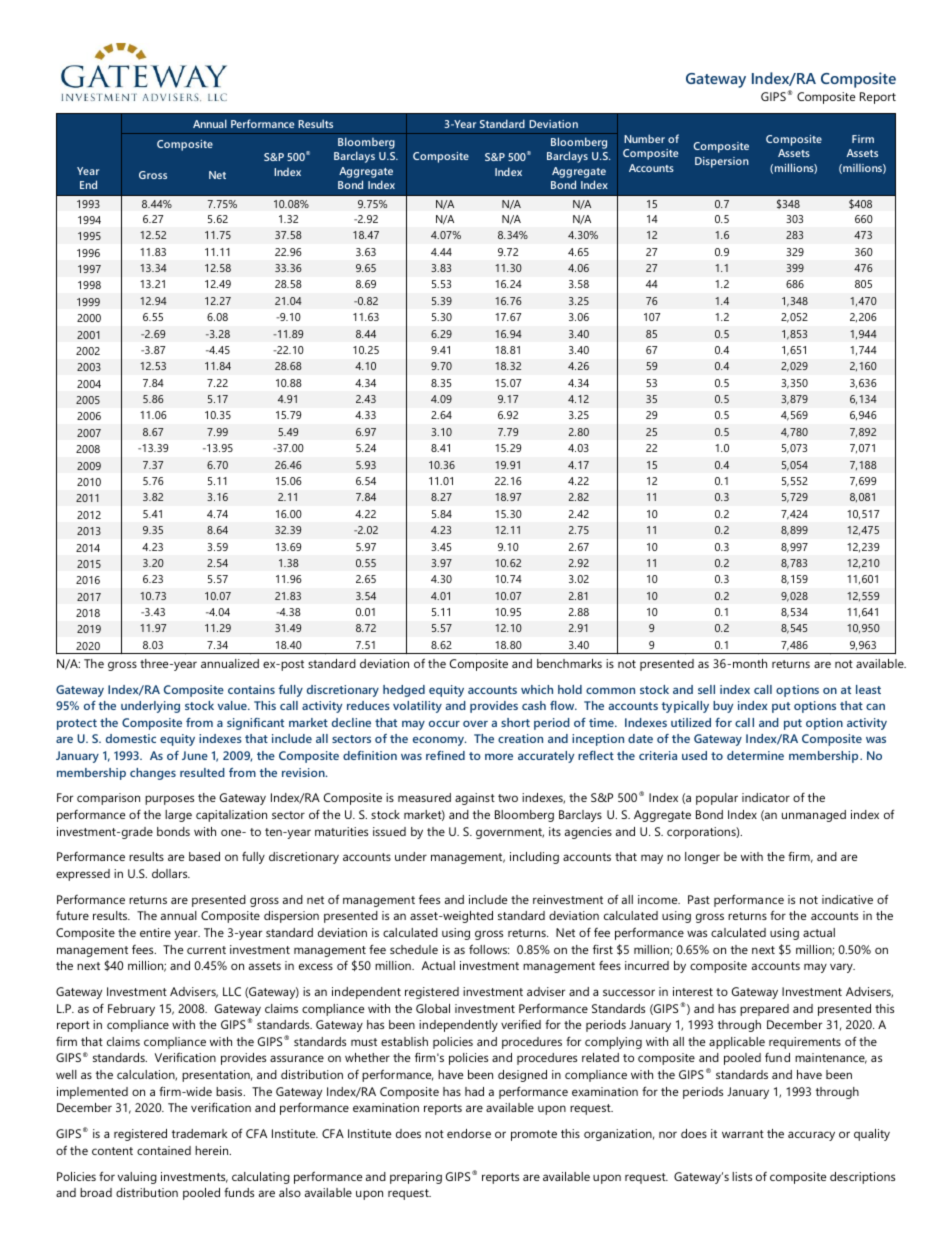 The image size is (952, 1233). What do you see at coordinates (706, 689) in the screenshot?
I see `sell` at bounding box center [706, 689].
